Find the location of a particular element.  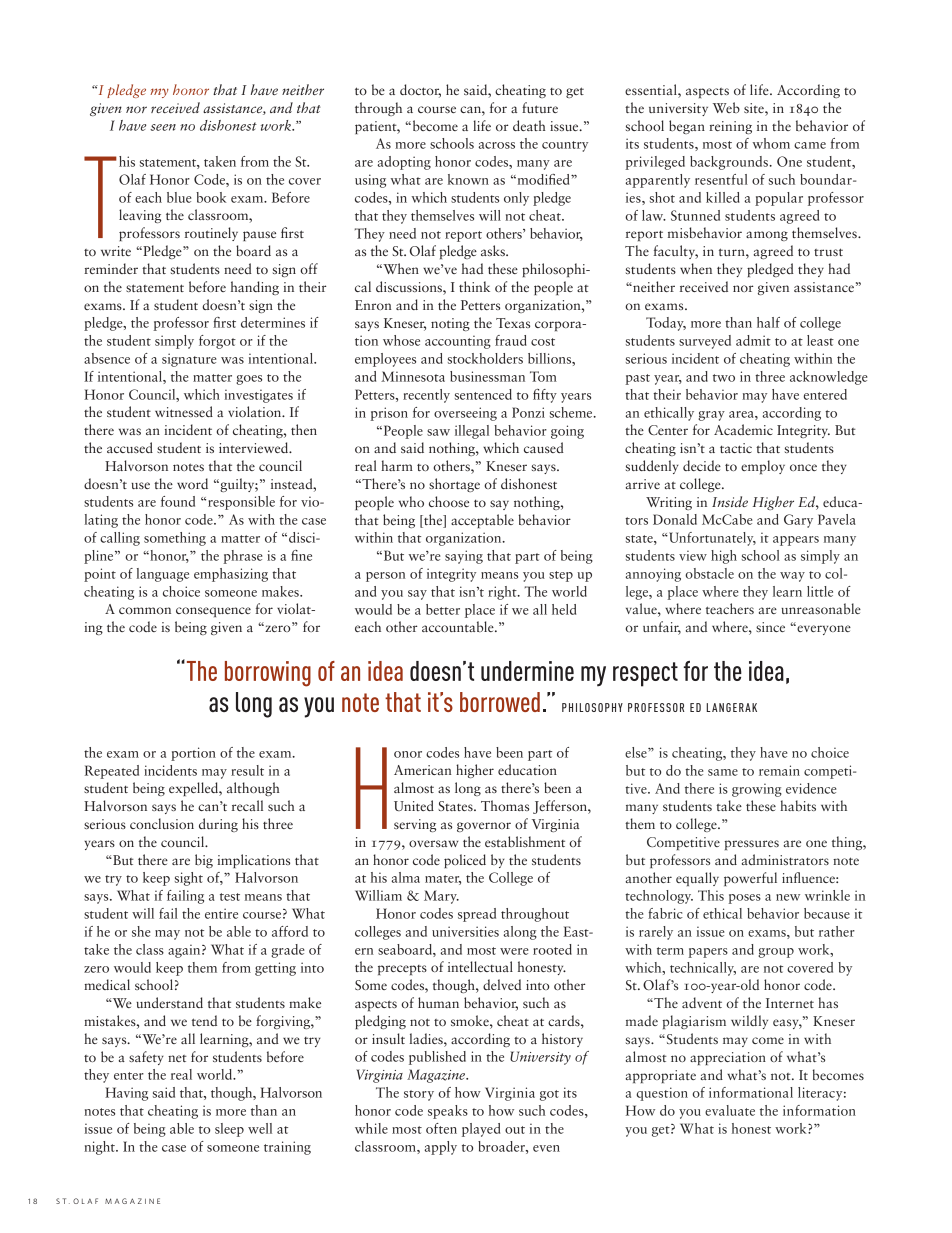

seen is located at coordinates (163, 127).
